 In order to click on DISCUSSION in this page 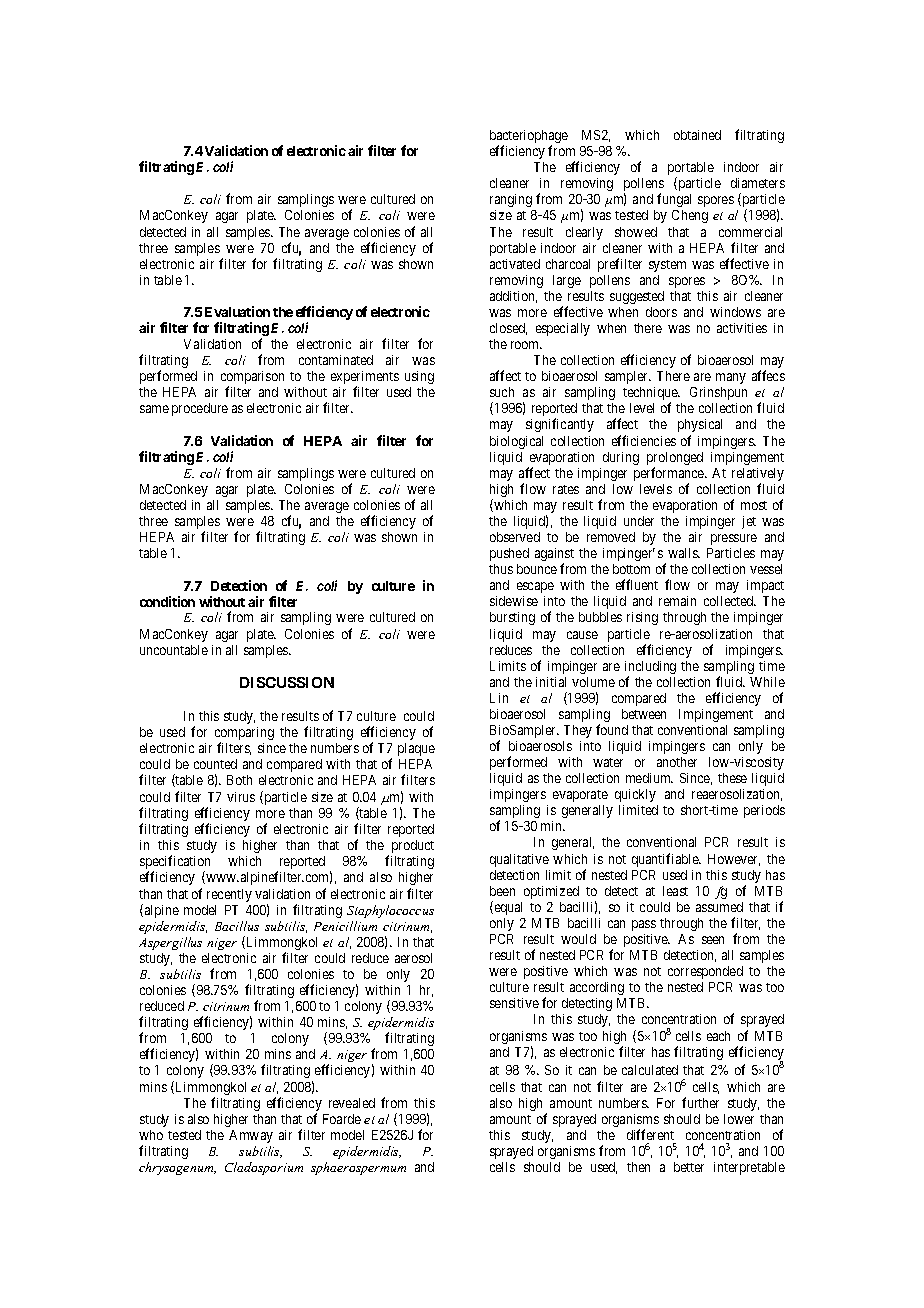, I will do `click(287, 682)`.
